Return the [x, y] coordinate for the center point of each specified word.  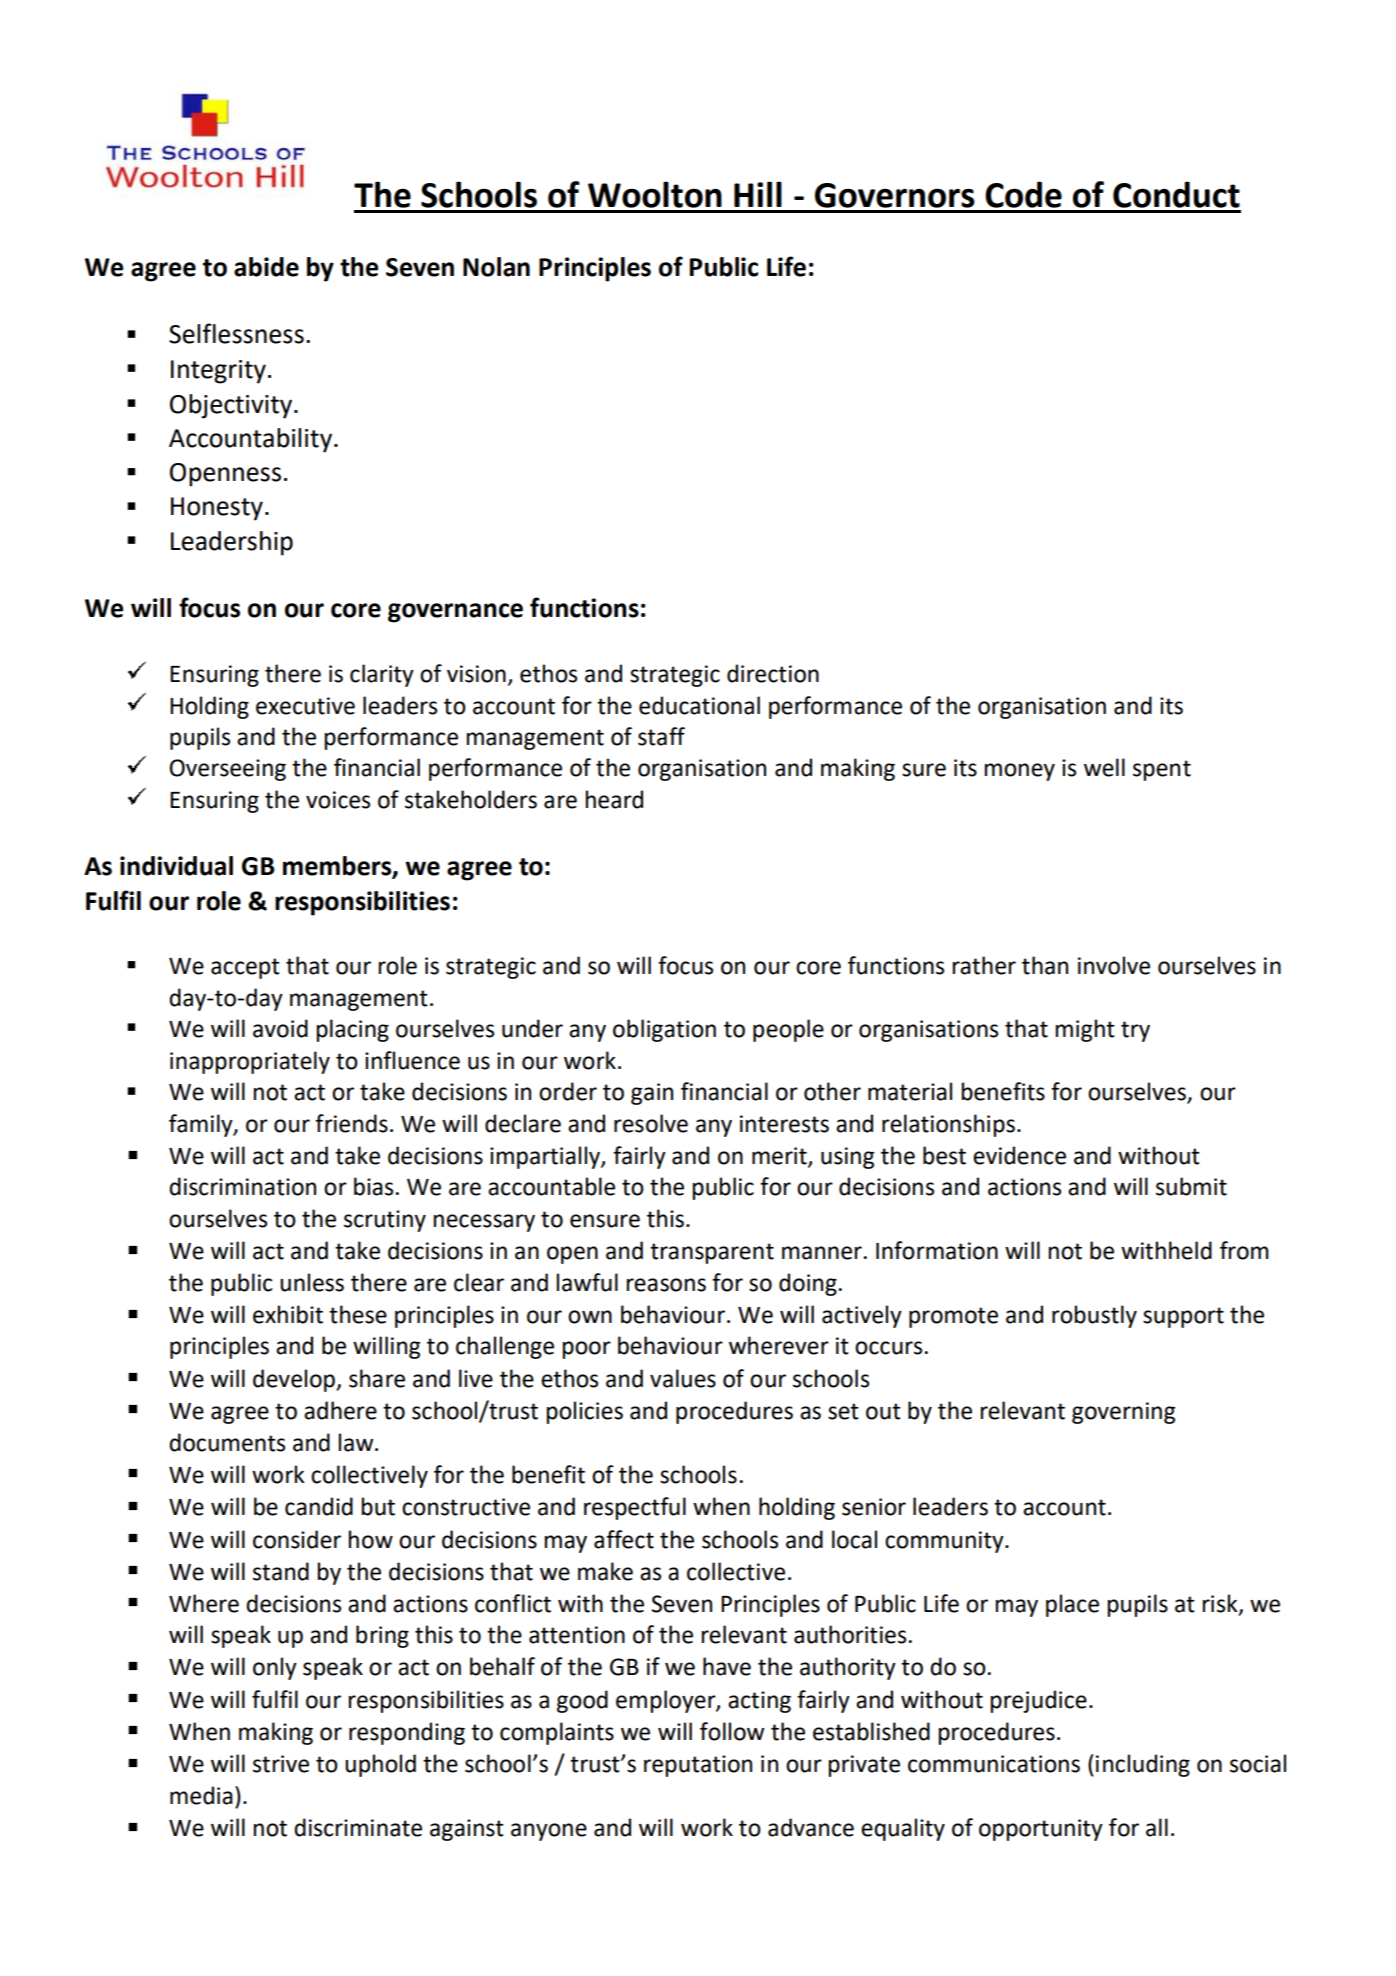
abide [266, 267]
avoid [280, 1028]
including [1143, 1765]
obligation [664, 1030]
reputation [698, 1766]
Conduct [1176, 194]
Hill [758, 194]
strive [281, 1764]
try [1135, 1031]
